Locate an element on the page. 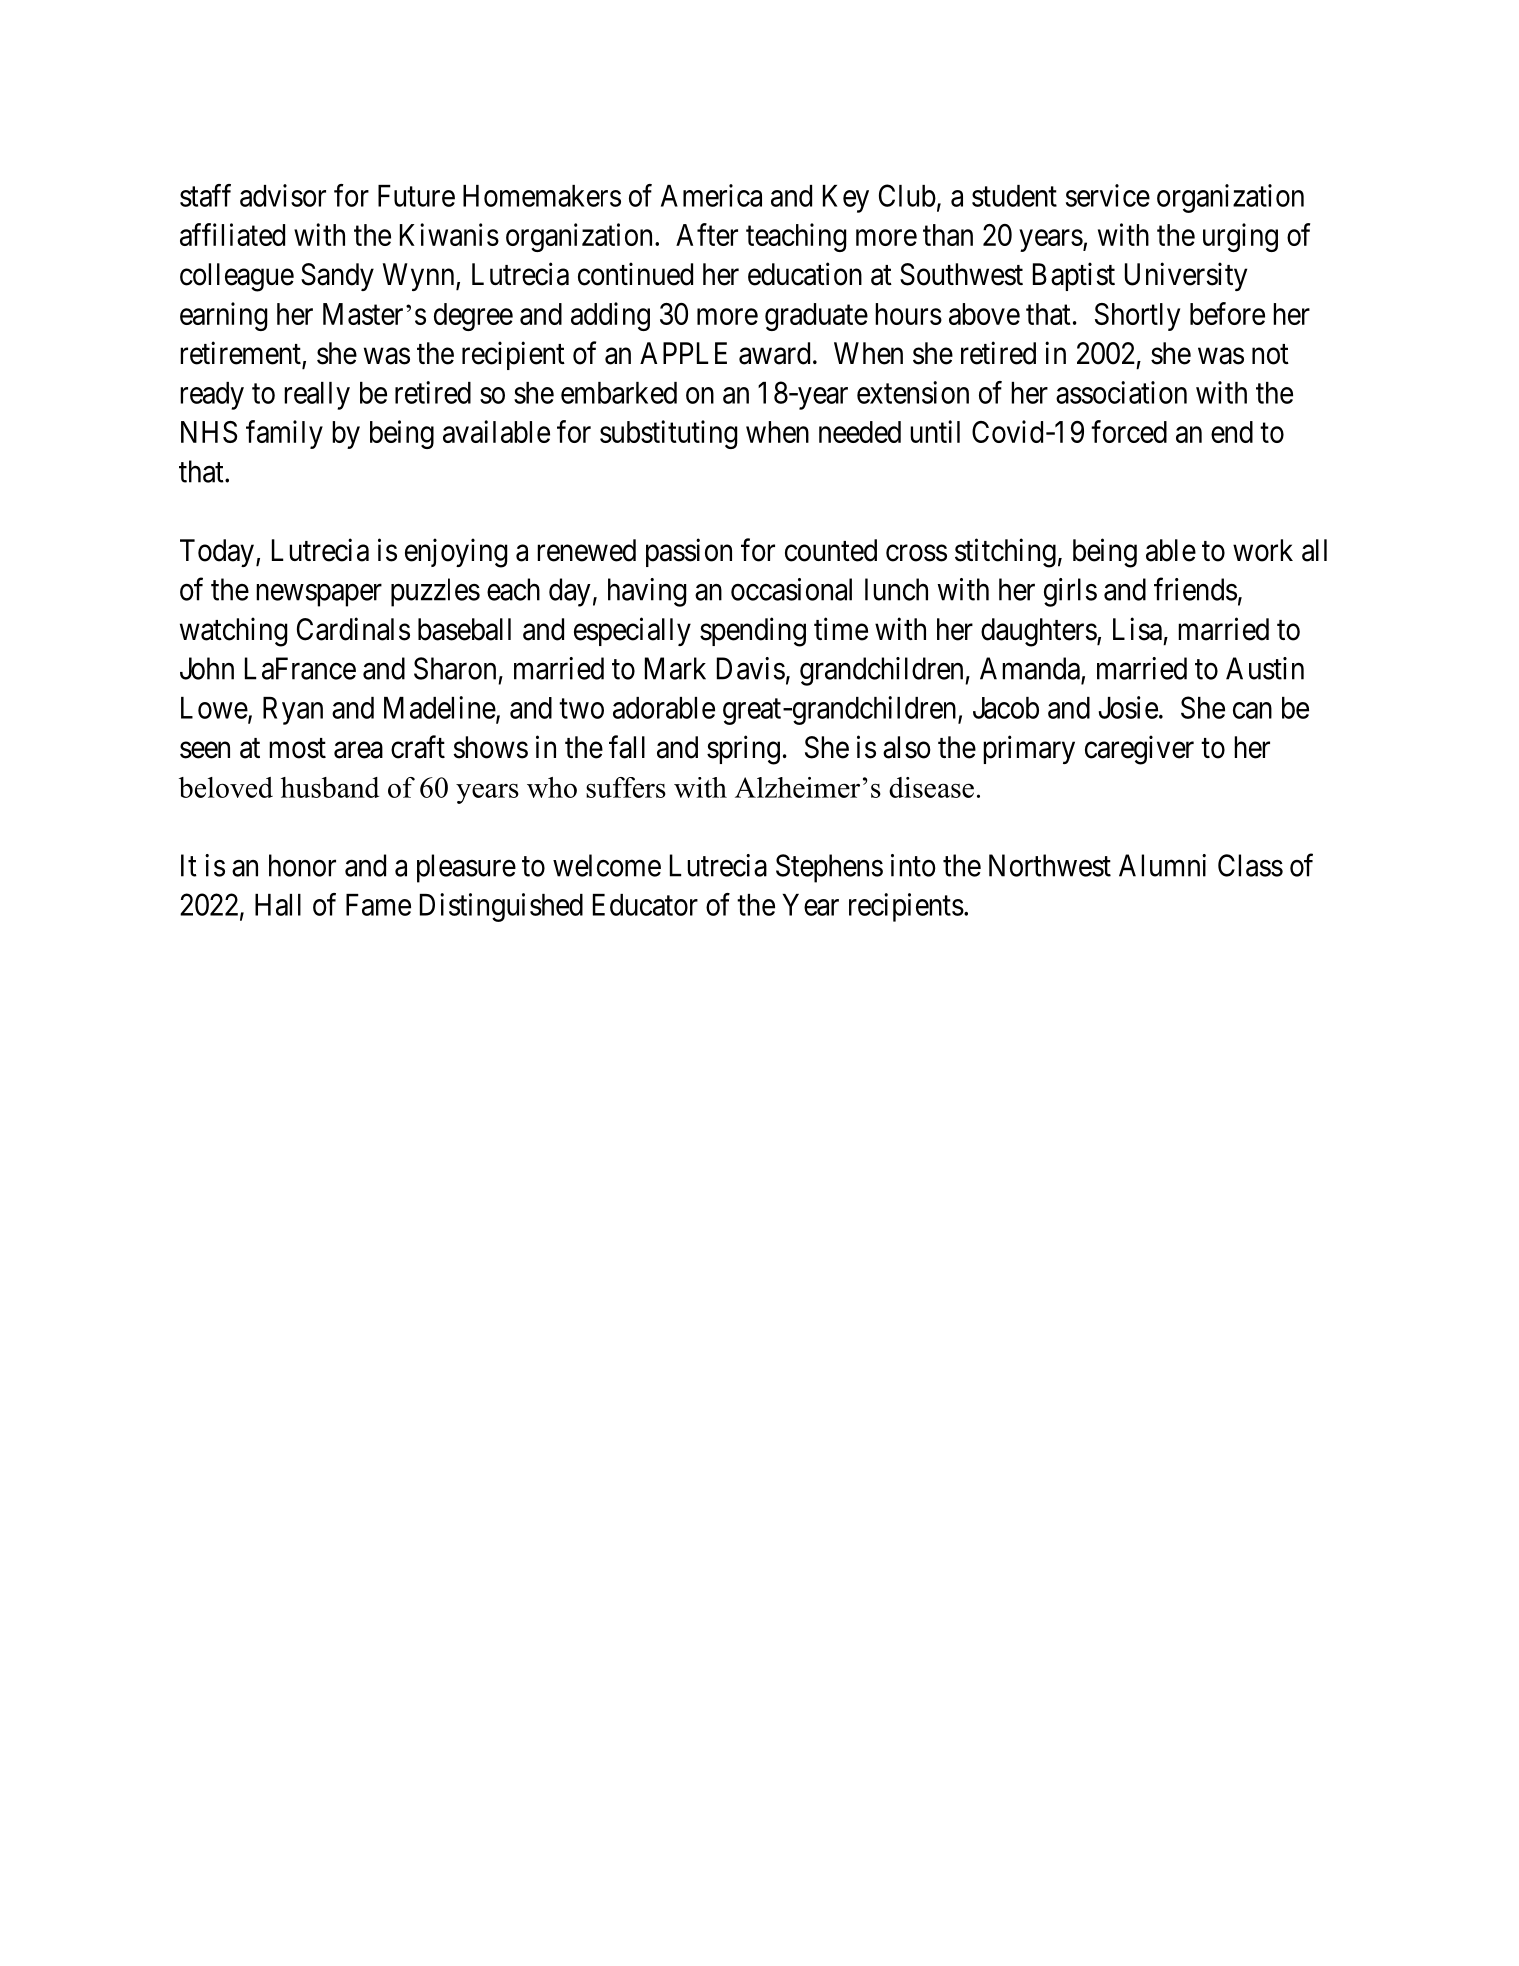 The height and width of the page is (1966, 1519). forced is located at coordinates (1129, 431).
